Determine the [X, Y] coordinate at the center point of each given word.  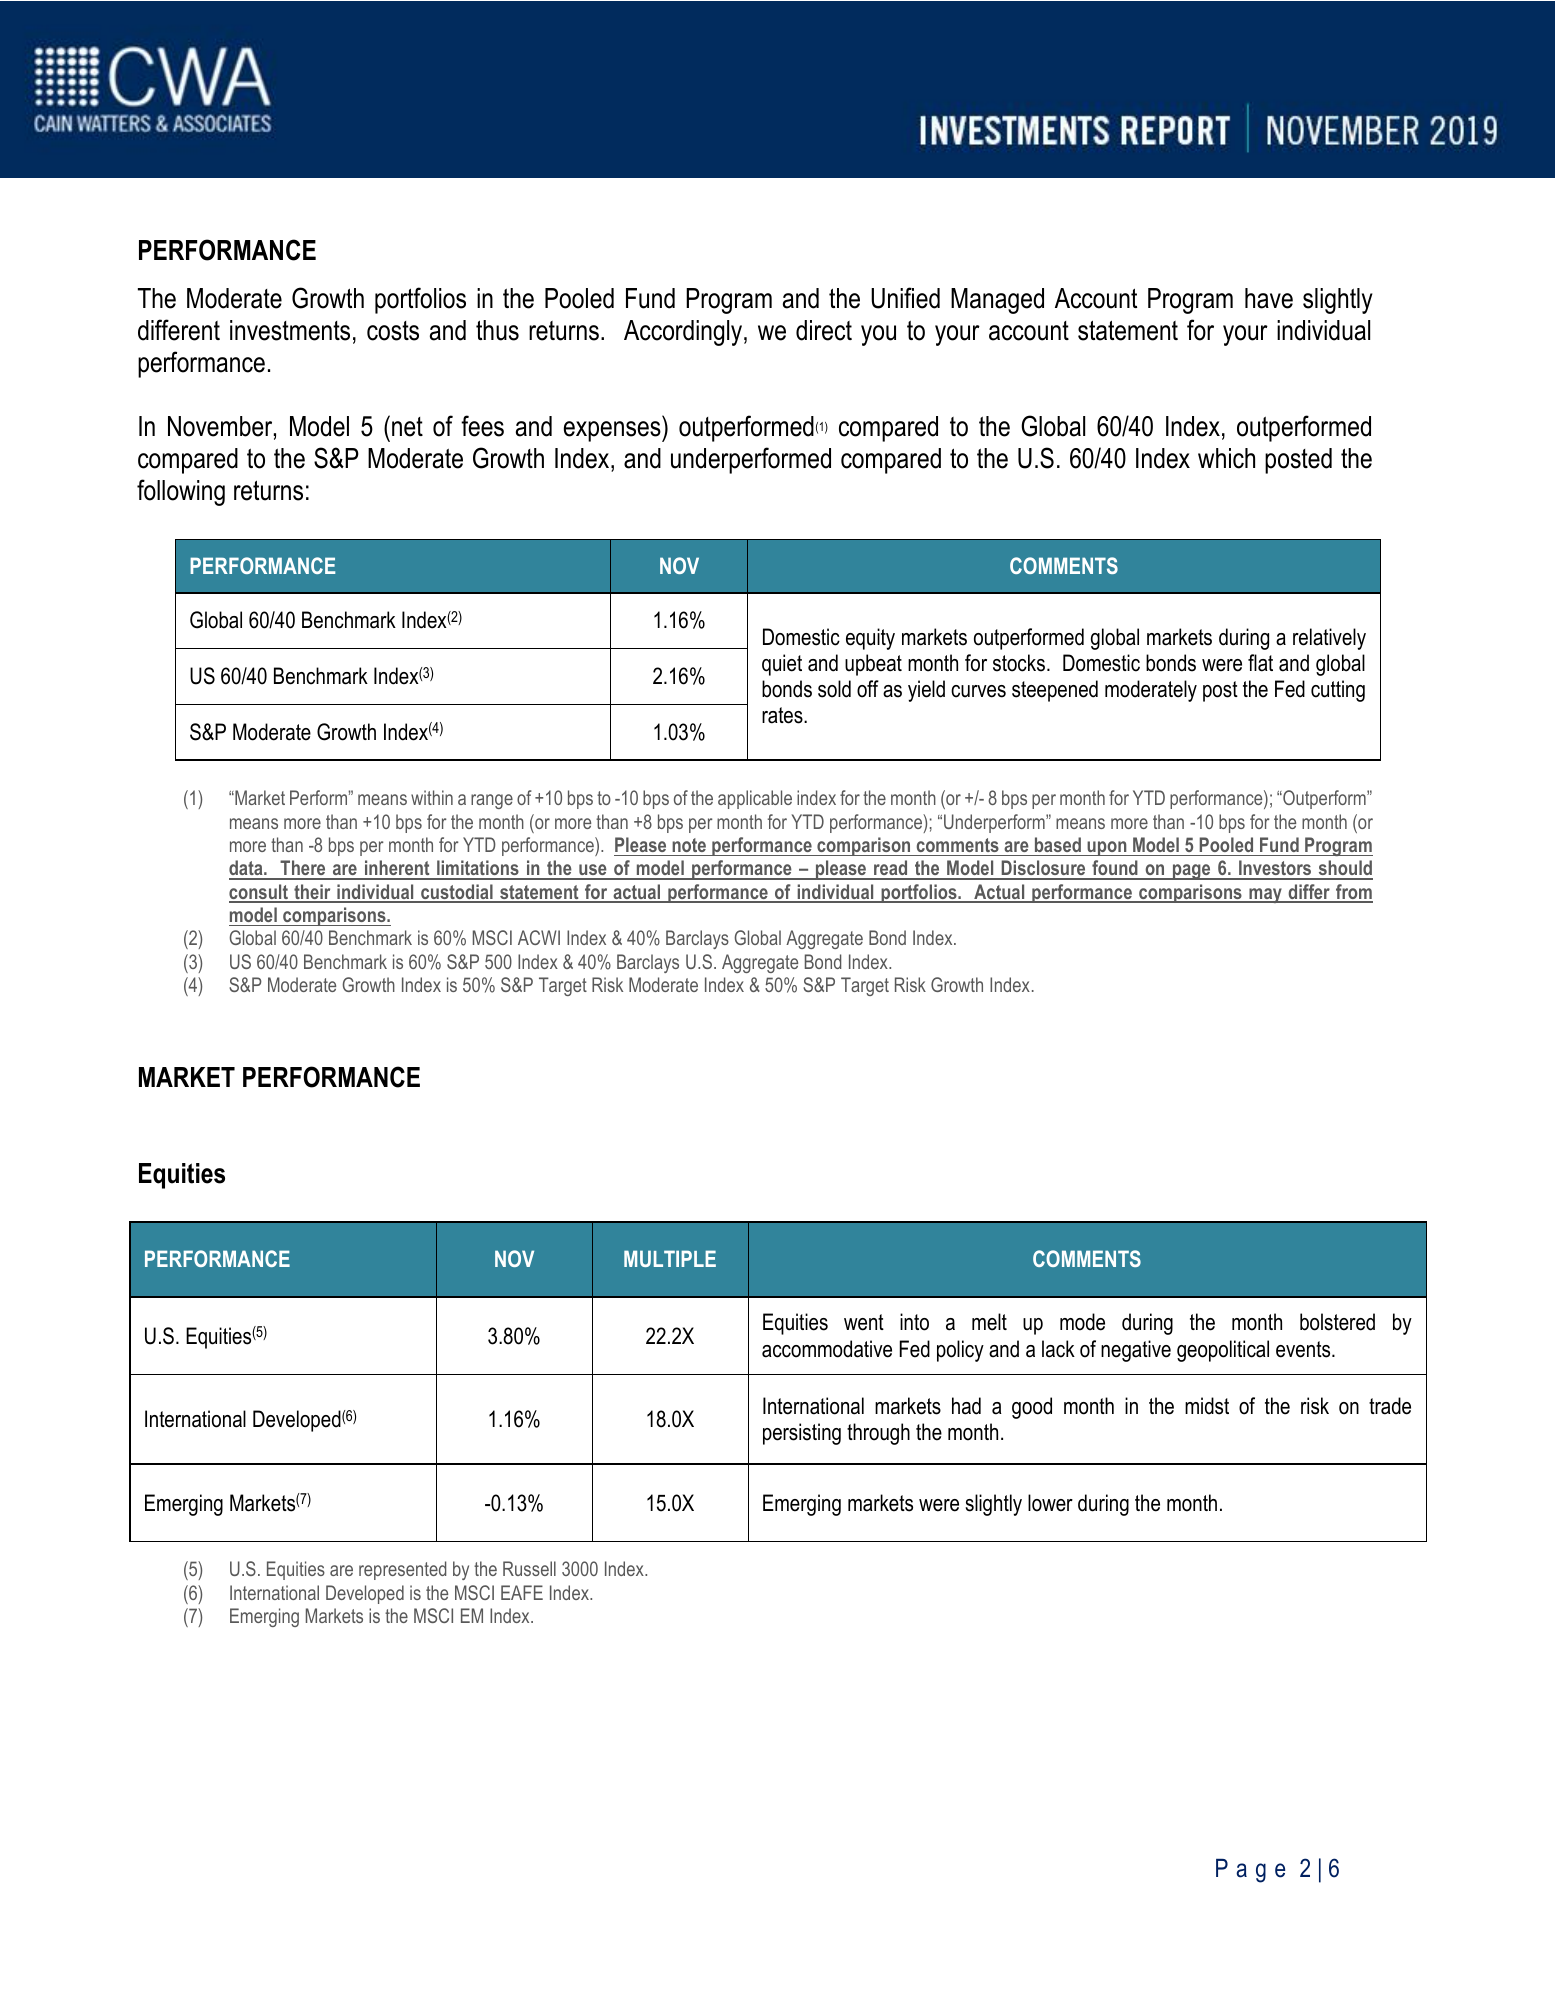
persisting [802, 1434]
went [864, 1322]
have [1269, 298]
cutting [1338, 691]
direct [824, 330]
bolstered [1337, 1322]
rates [783, 715]
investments [290, 330]
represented [402, 1570]
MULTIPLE [670, 1258]
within [432, 797]
